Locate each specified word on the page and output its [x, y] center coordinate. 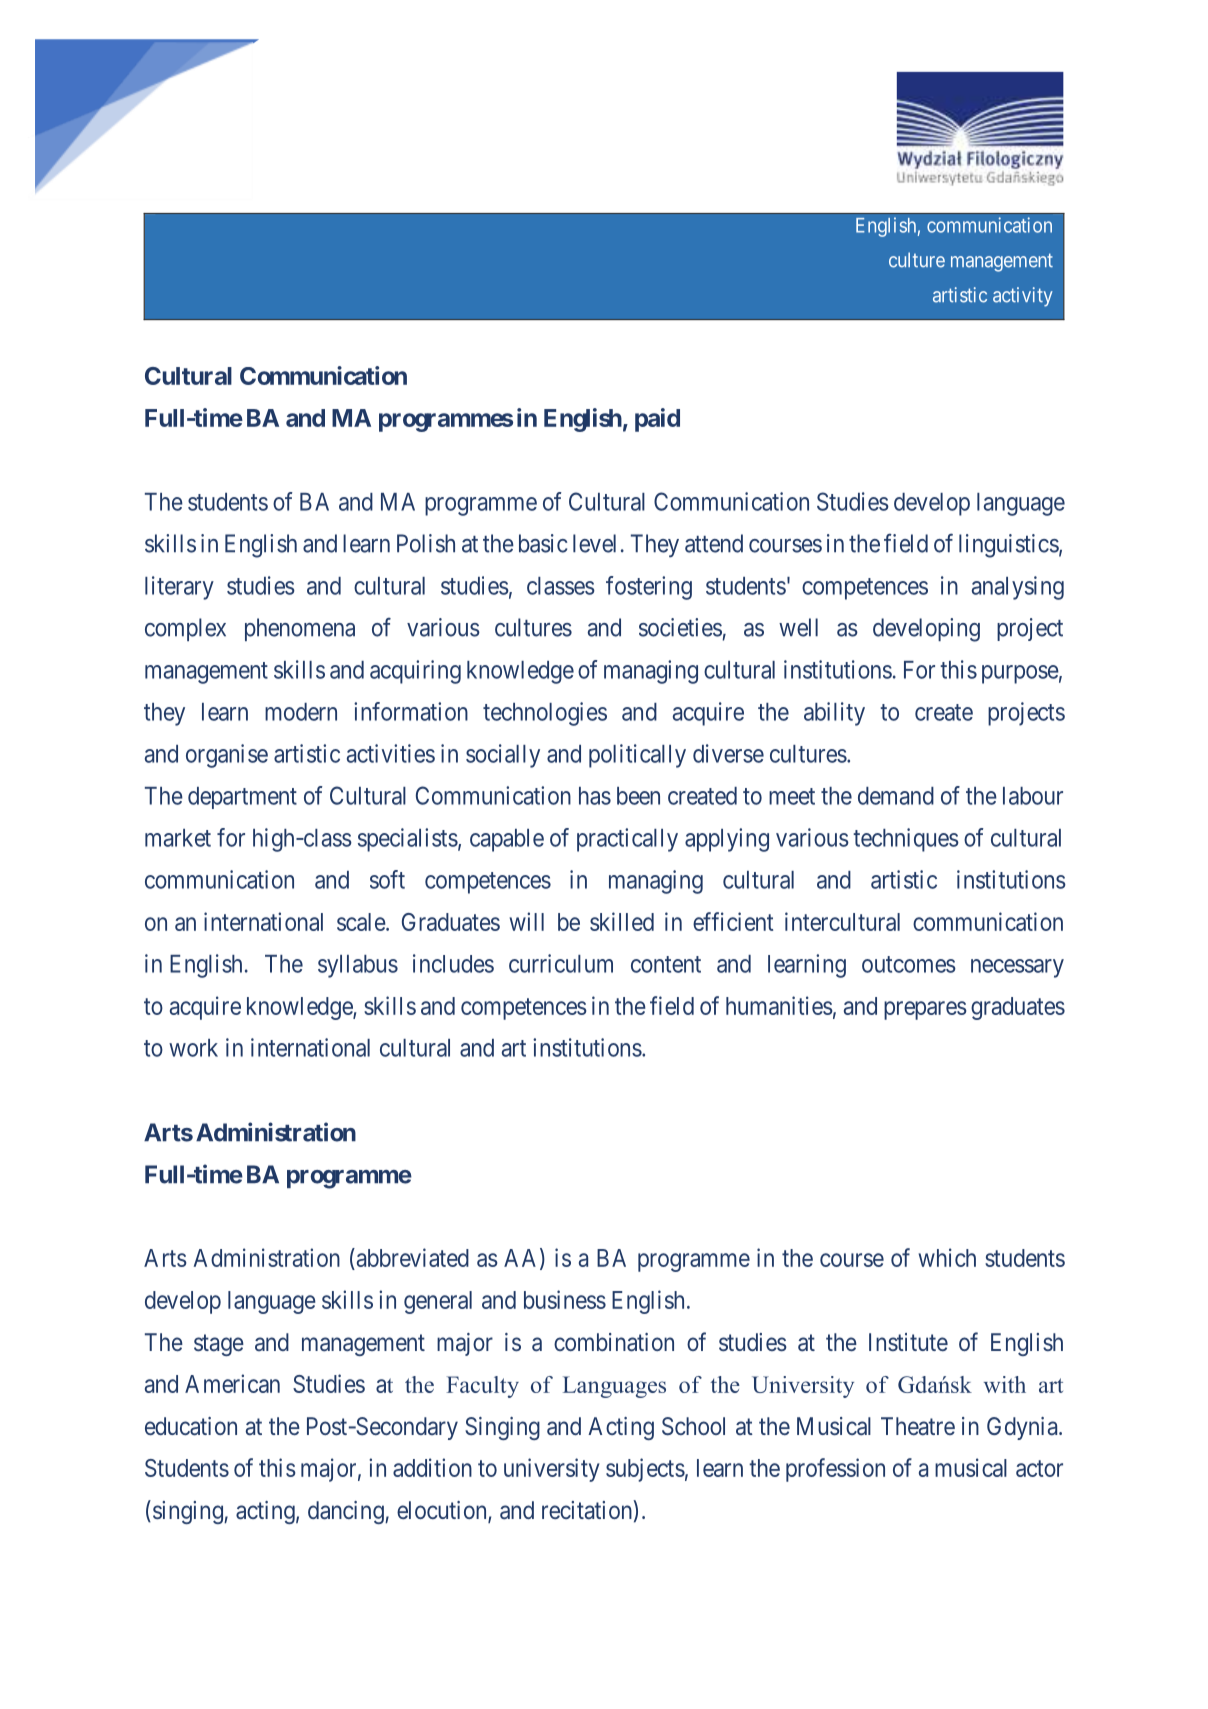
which [947, 1257]
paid [657, 420]
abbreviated [411, 1259]
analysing [1018, 588]
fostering [649, 588]
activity [1023, 297]
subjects [645, 1470]
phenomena [300, 629]
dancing [347, 1512]
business [565, 1299]
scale [361, 922]
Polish [426, 543]
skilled [622, 921]
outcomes [909, 964]
